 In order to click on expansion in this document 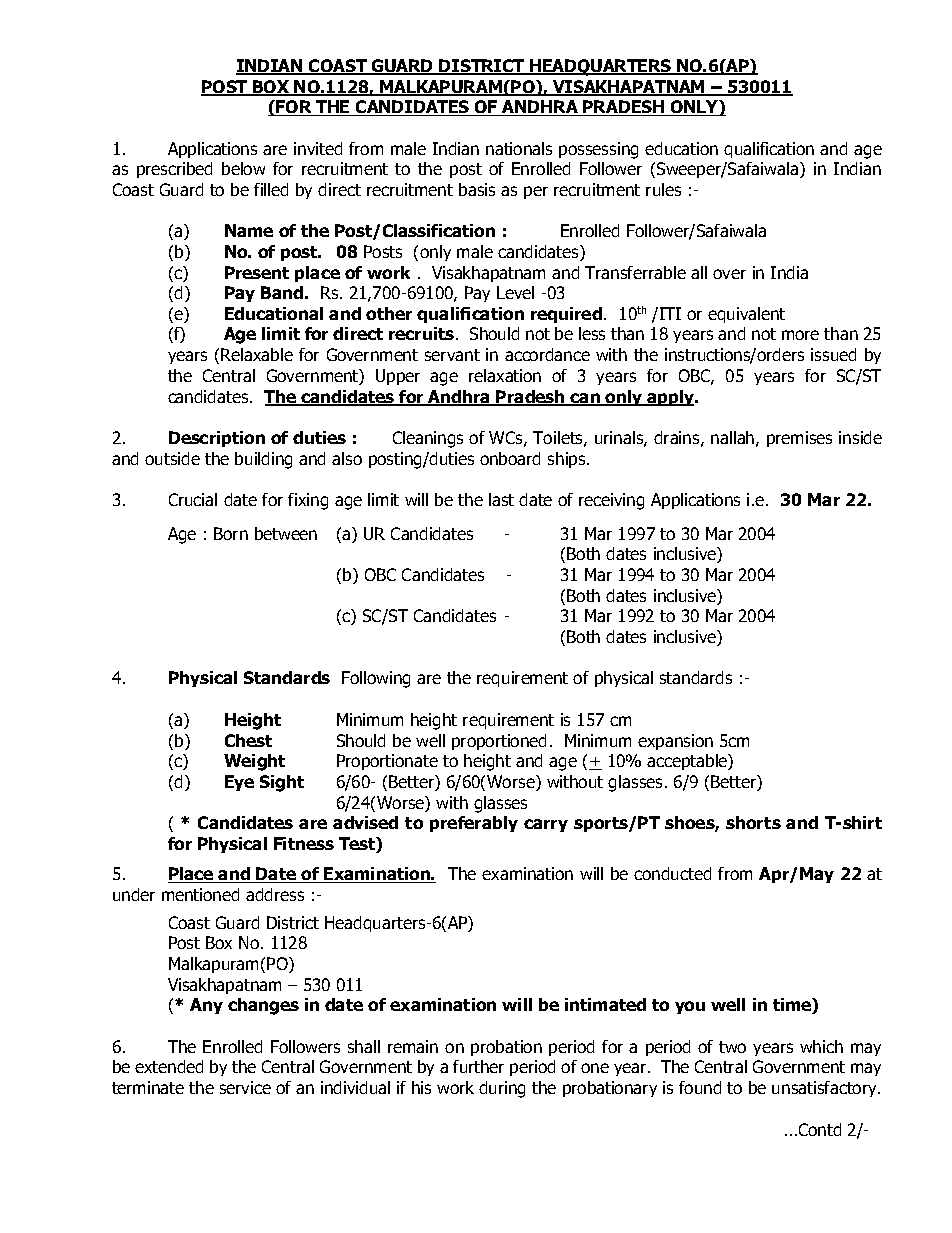, I will do `click(675, 742)`.
